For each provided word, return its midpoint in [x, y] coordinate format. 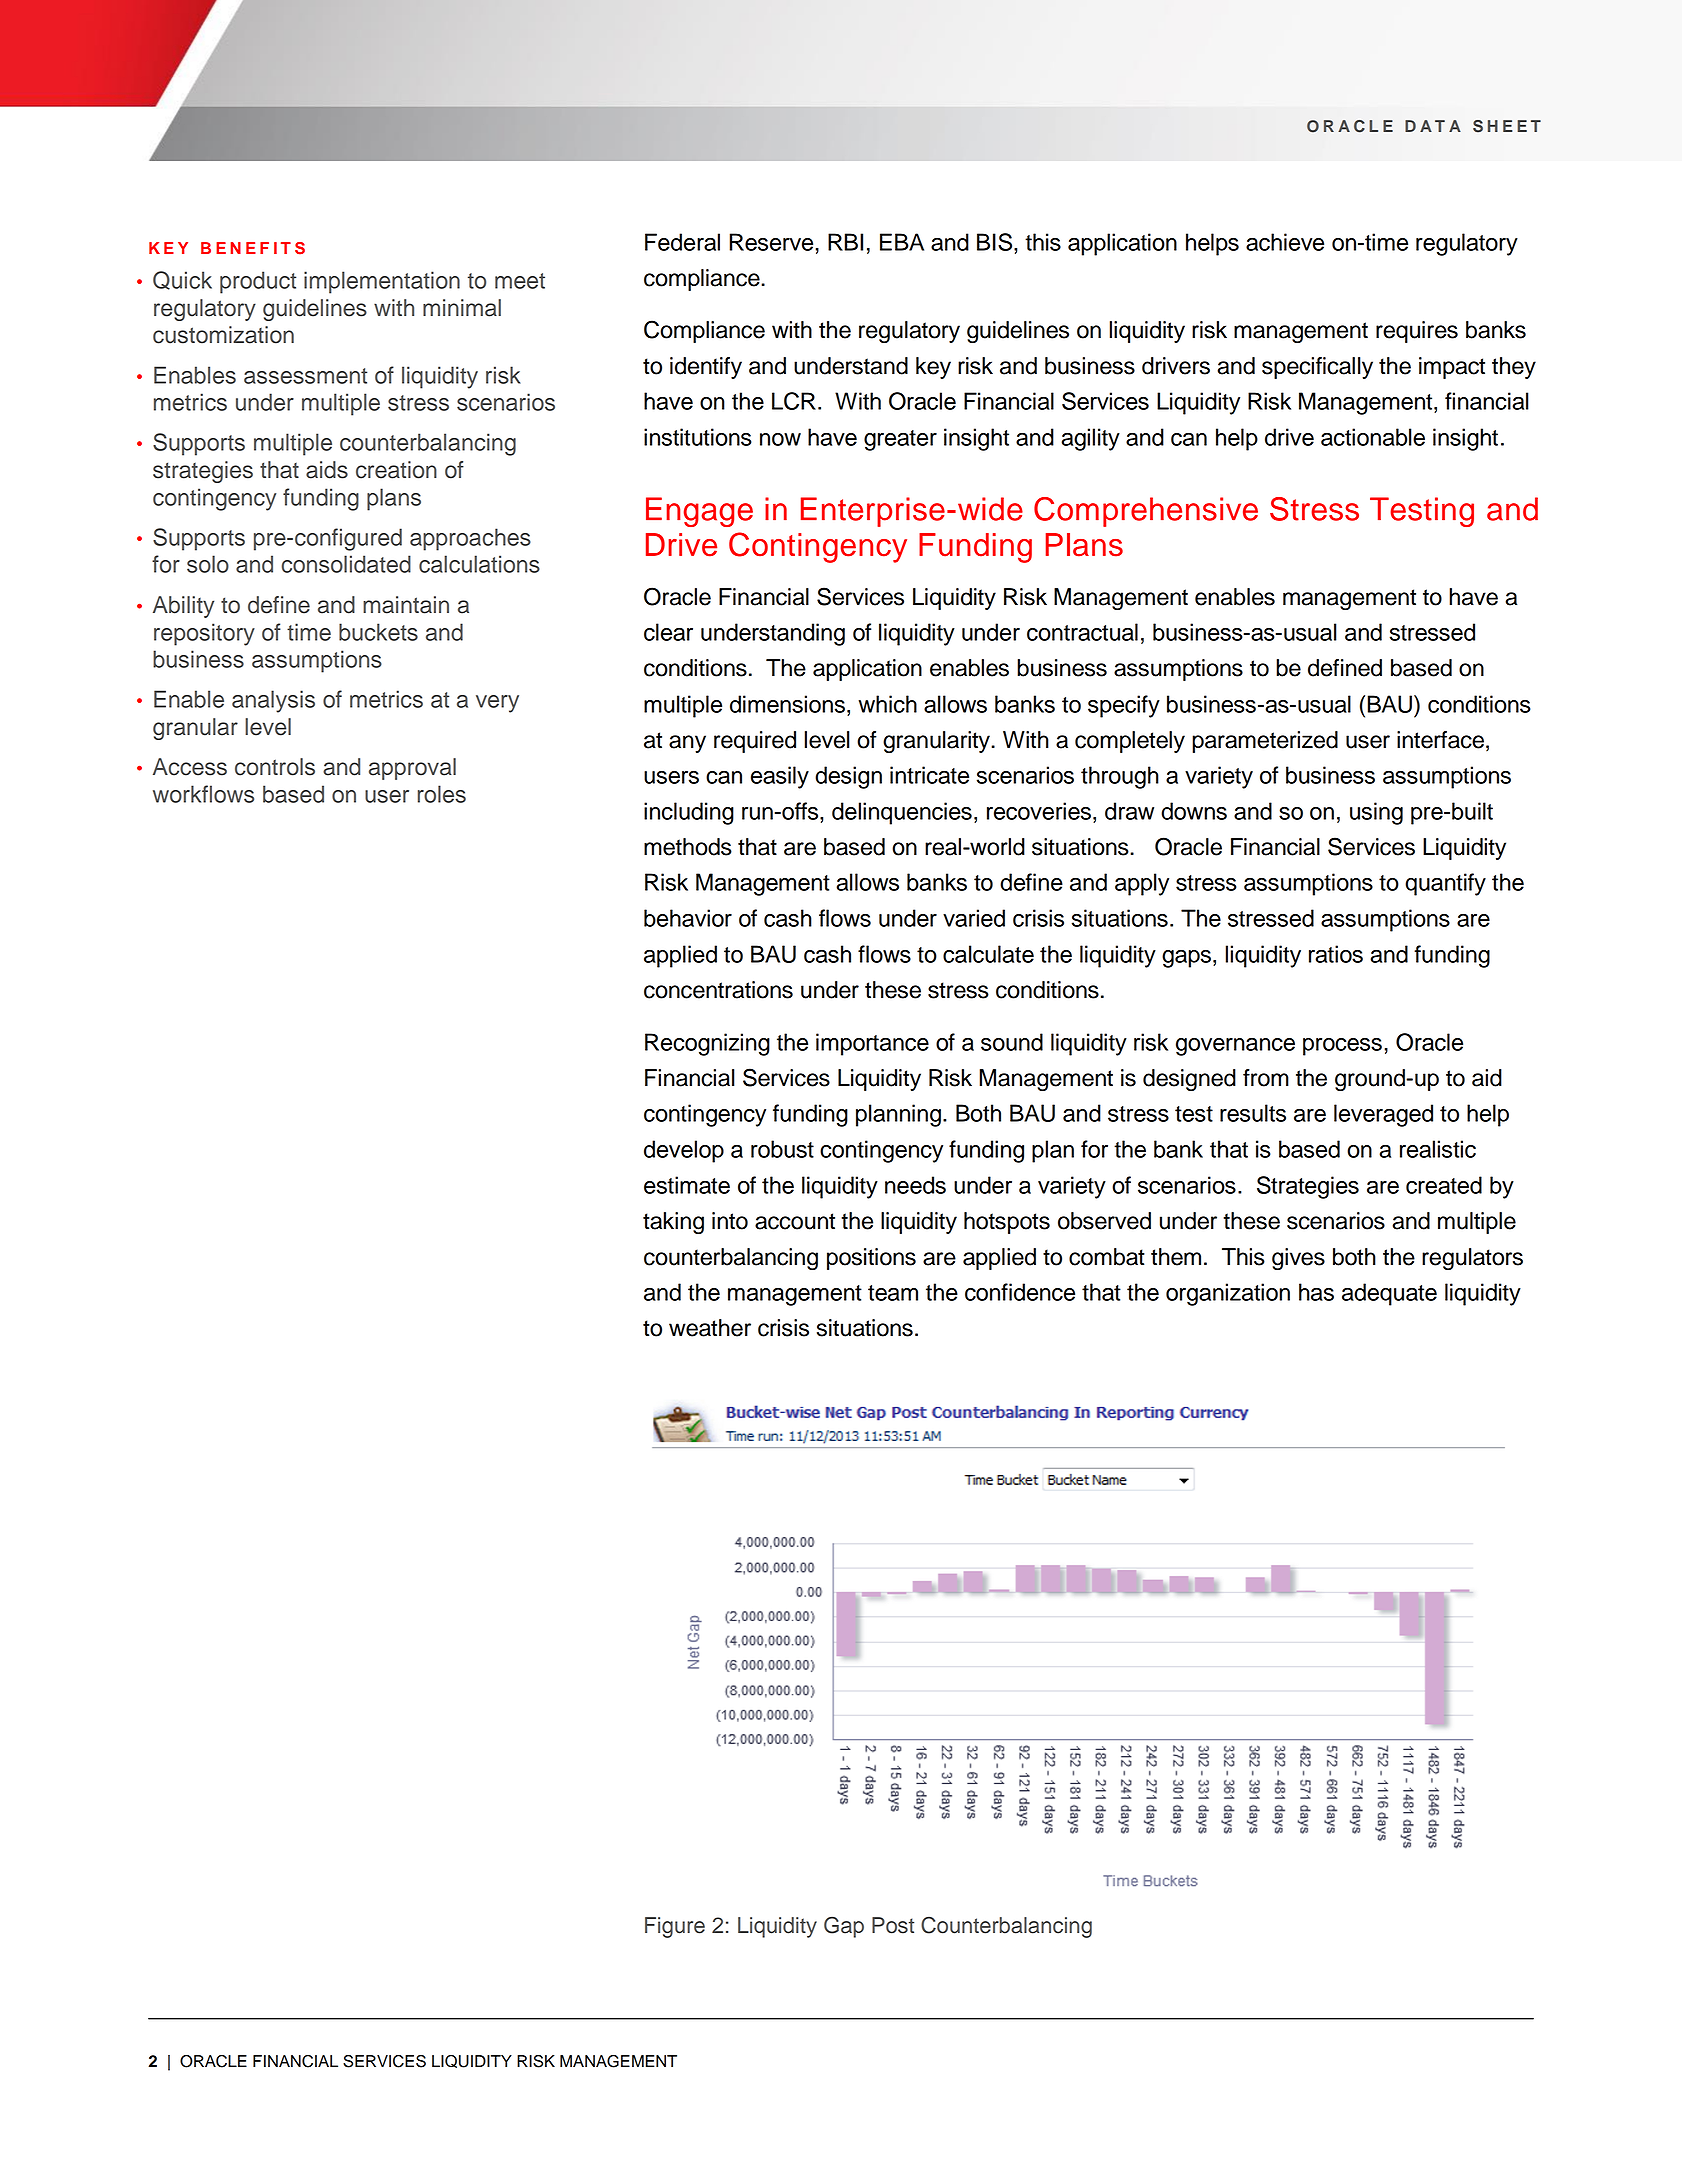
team [893, 1293]
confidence [1020, 1292]
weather [710, 1328]
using [1376, 813]
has [1316, 1292]
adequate [1389, 1294]
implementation [382, 282]
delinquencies [902, 813]
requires [1417, 332]
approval [412, 769]
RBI [845, 242]
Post [893, 1925]
